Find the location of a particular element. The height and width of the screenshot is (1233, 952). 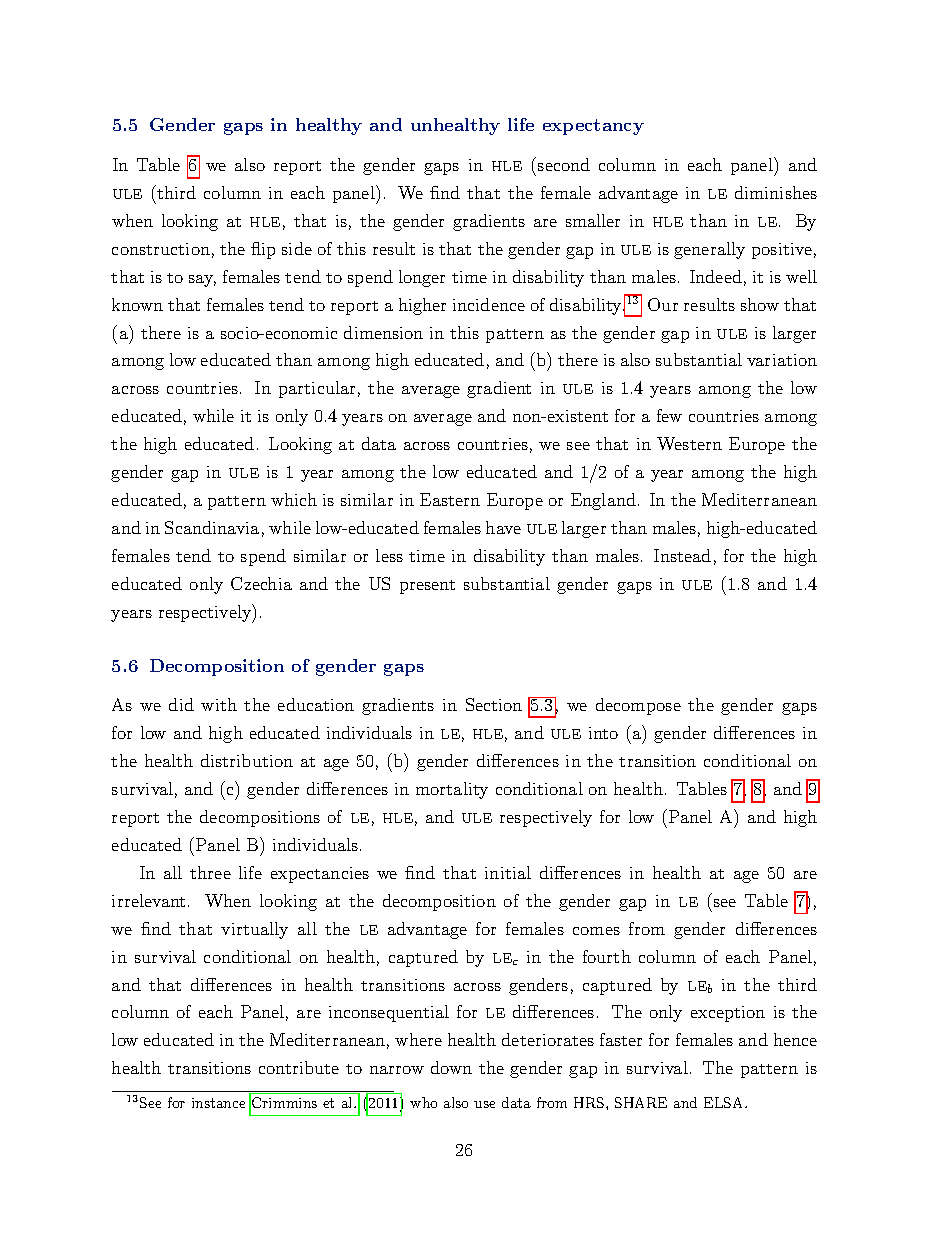

Czechia is located at coordinates (261, 583).
